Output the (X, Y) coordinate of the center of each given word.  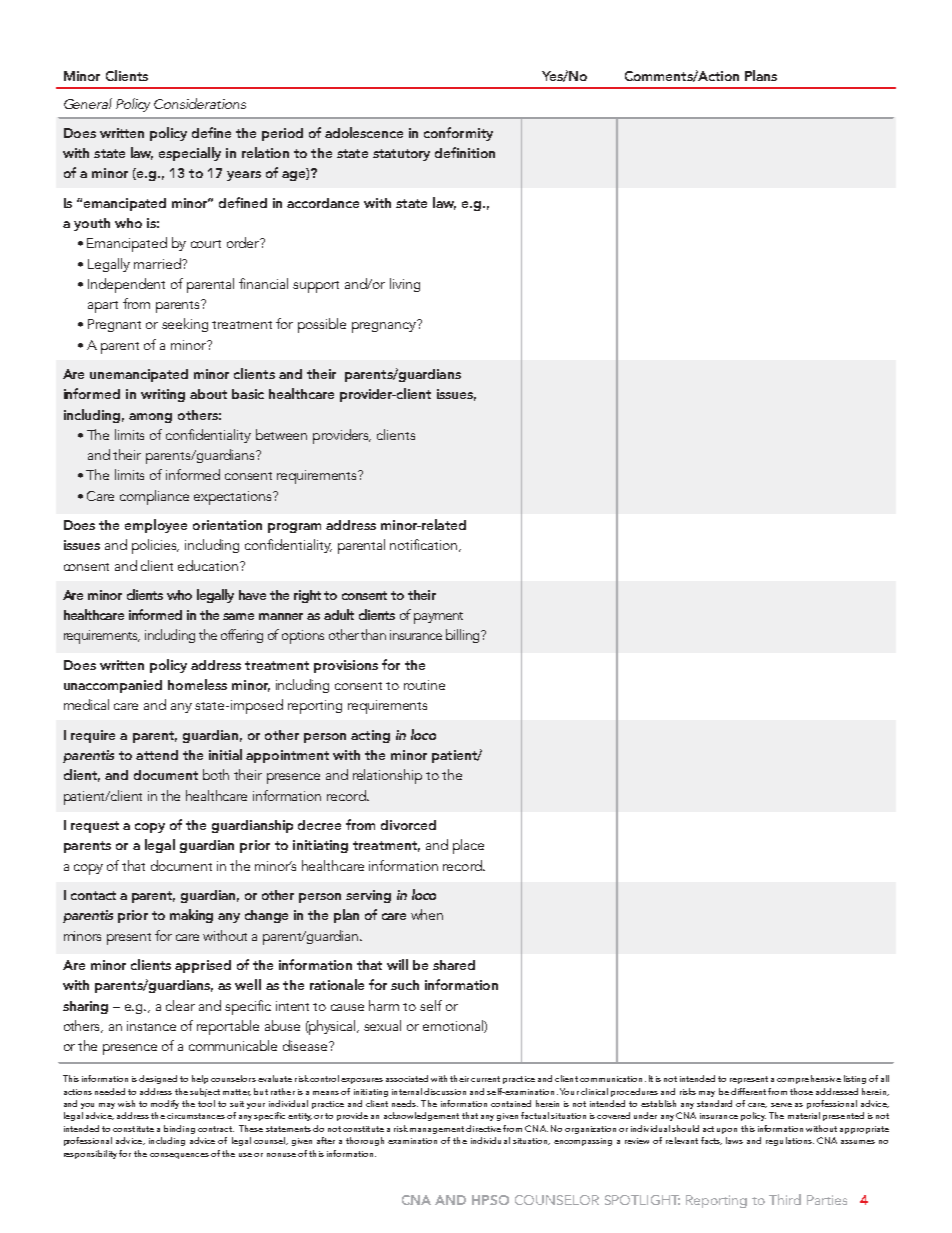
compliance (154, 497)
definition (465, 152)
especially (190, 154)
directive (483, 1128)
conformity (458, 134)
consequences (179, 1156)
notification (425, 545)
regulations (790, 1141)
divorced (408, 825)
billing (464, 636)
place (468, 846)
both (216, 774)
